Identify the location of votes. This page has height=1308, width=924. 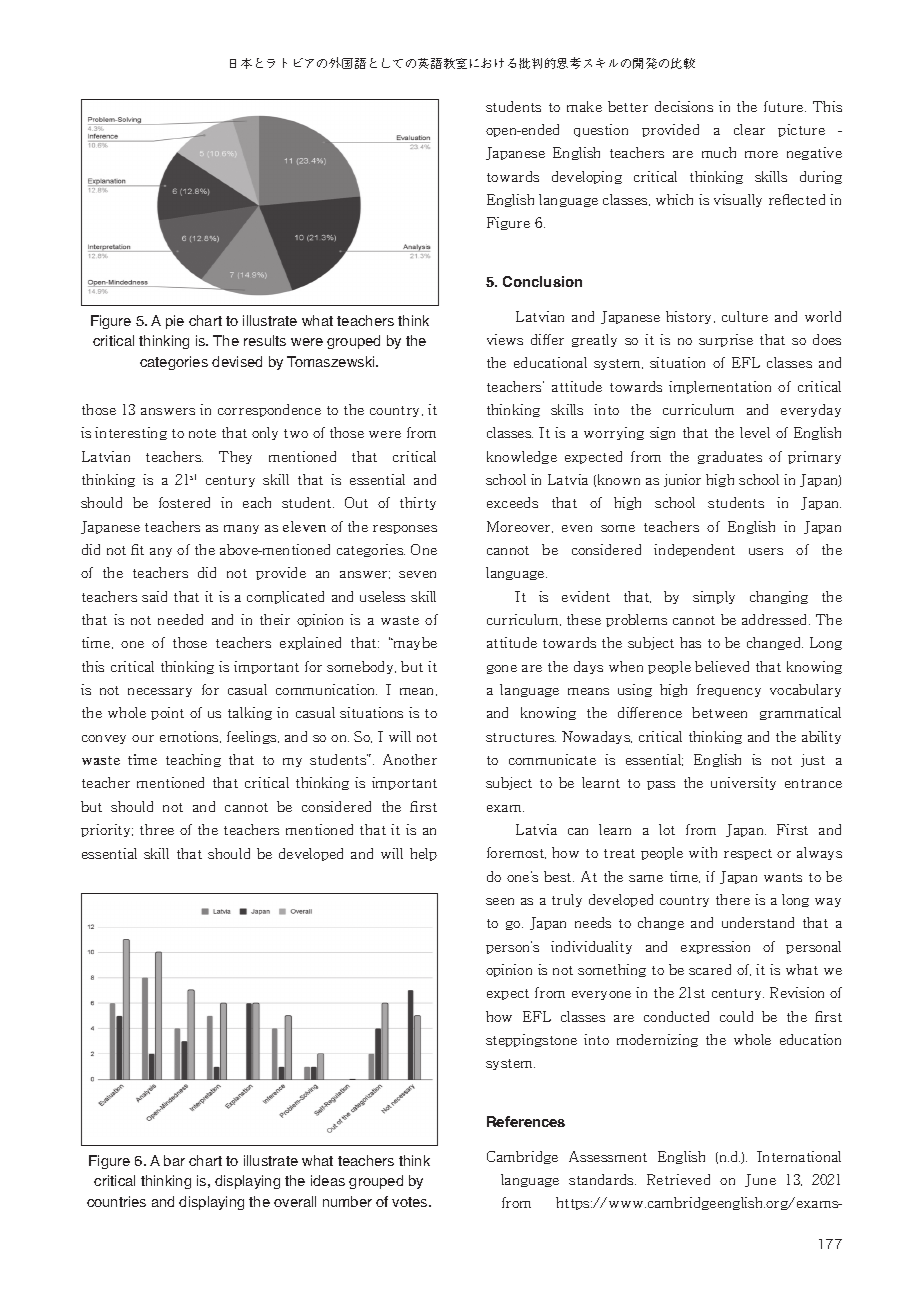
(411, 1202).
